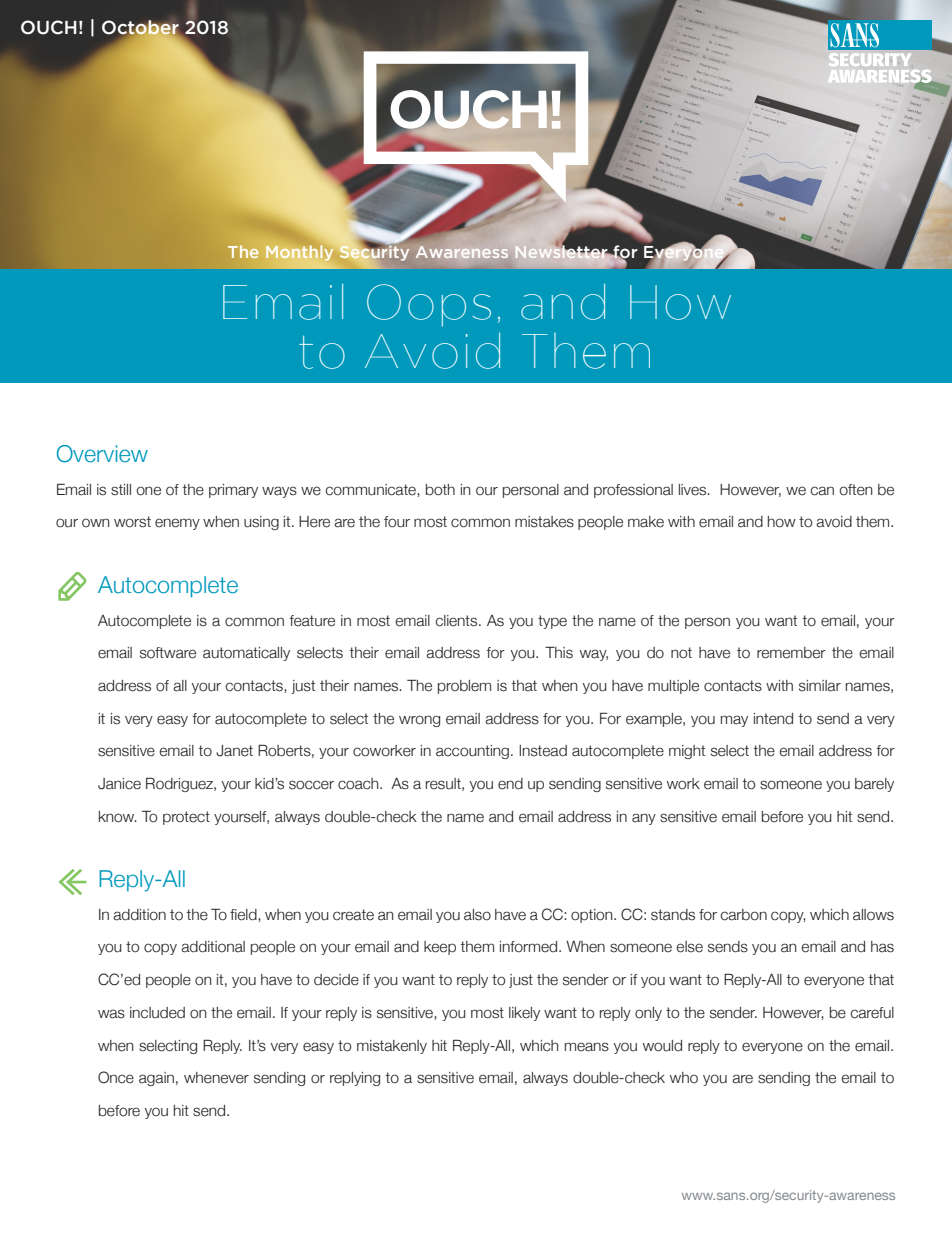 This image has width=952, height=1233. I want to click on can, so click(822, 491).
